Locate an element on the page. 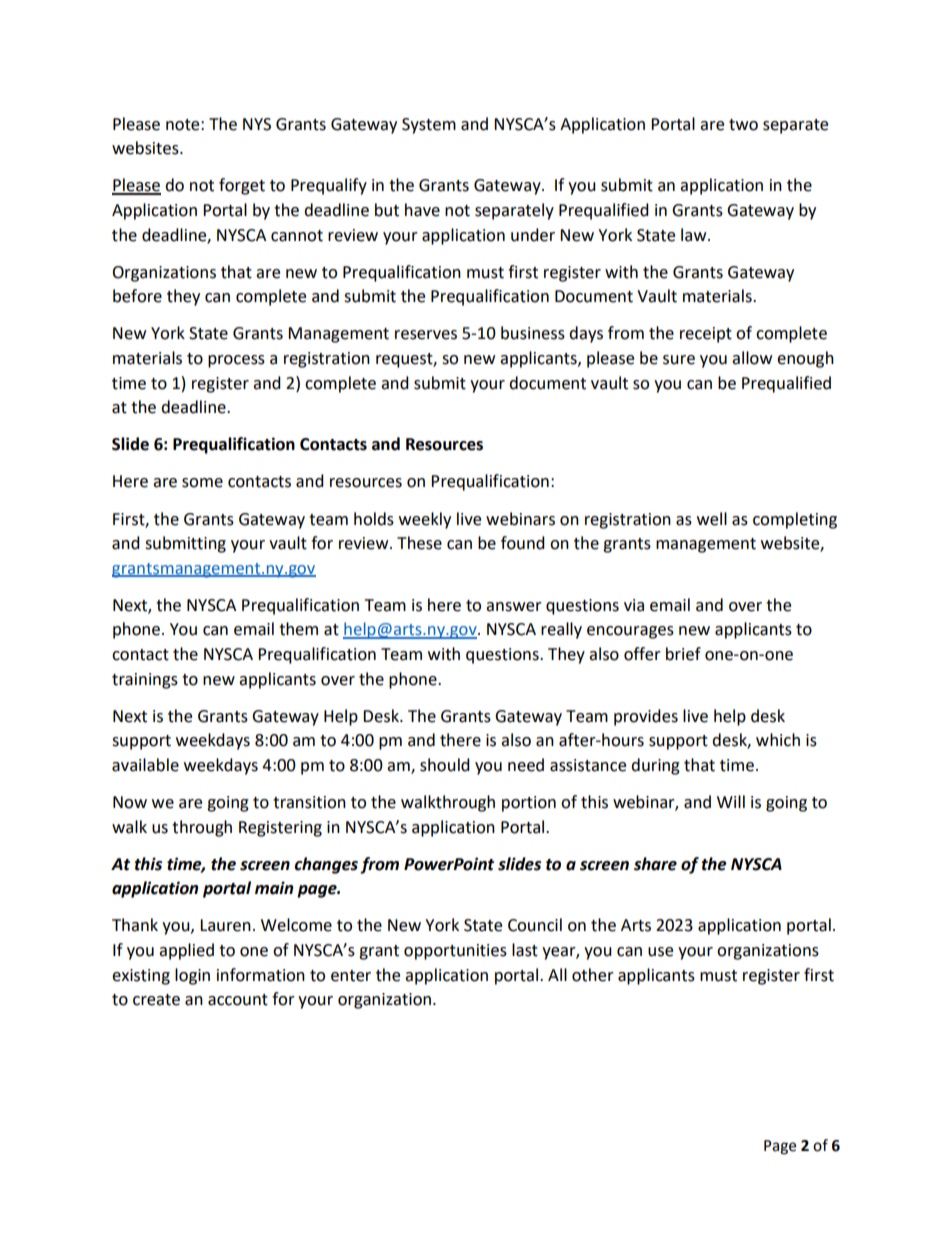  weekly is located at coordinates (425, 520).
